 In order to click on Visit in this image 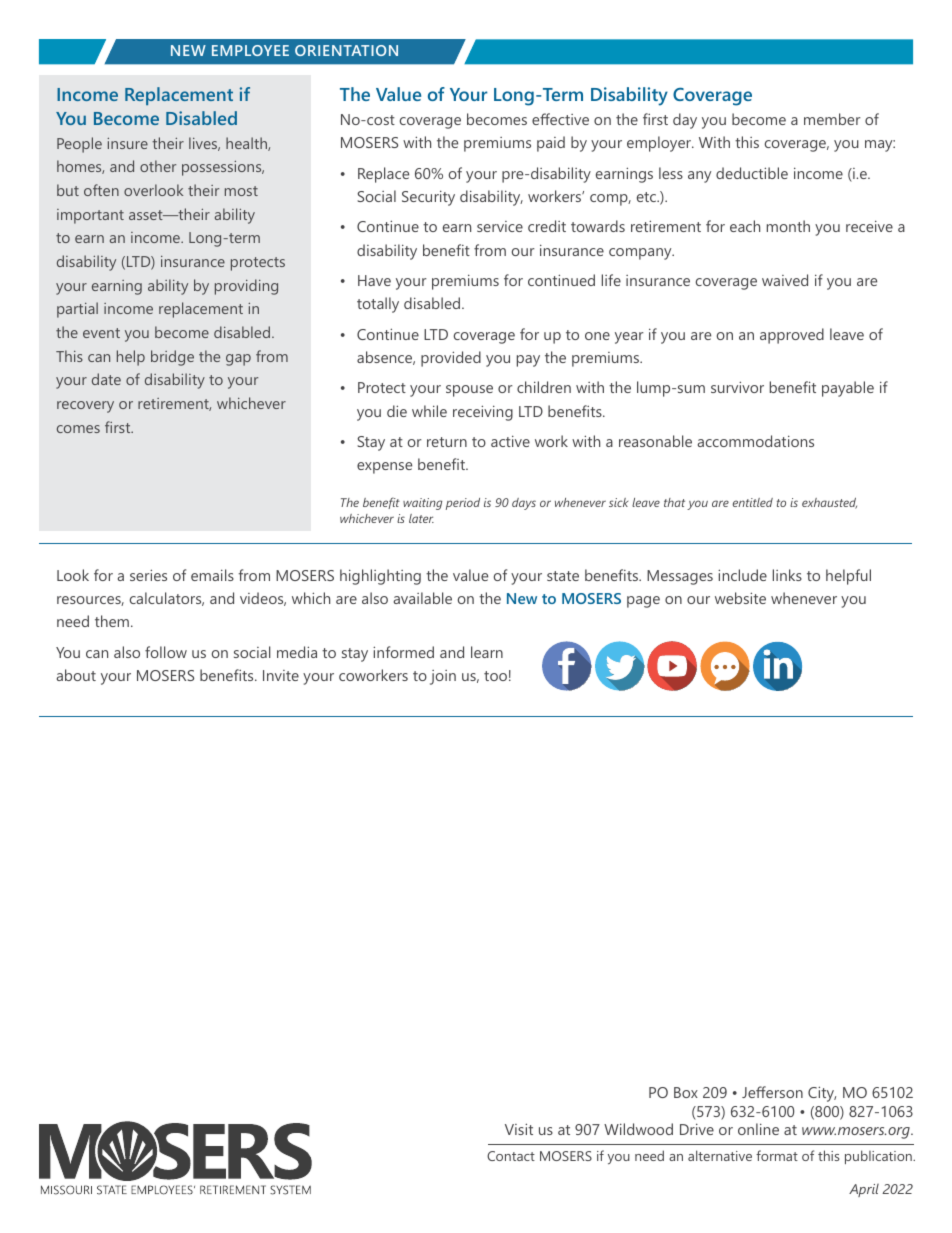, I will do `click(519, 1129)`.
